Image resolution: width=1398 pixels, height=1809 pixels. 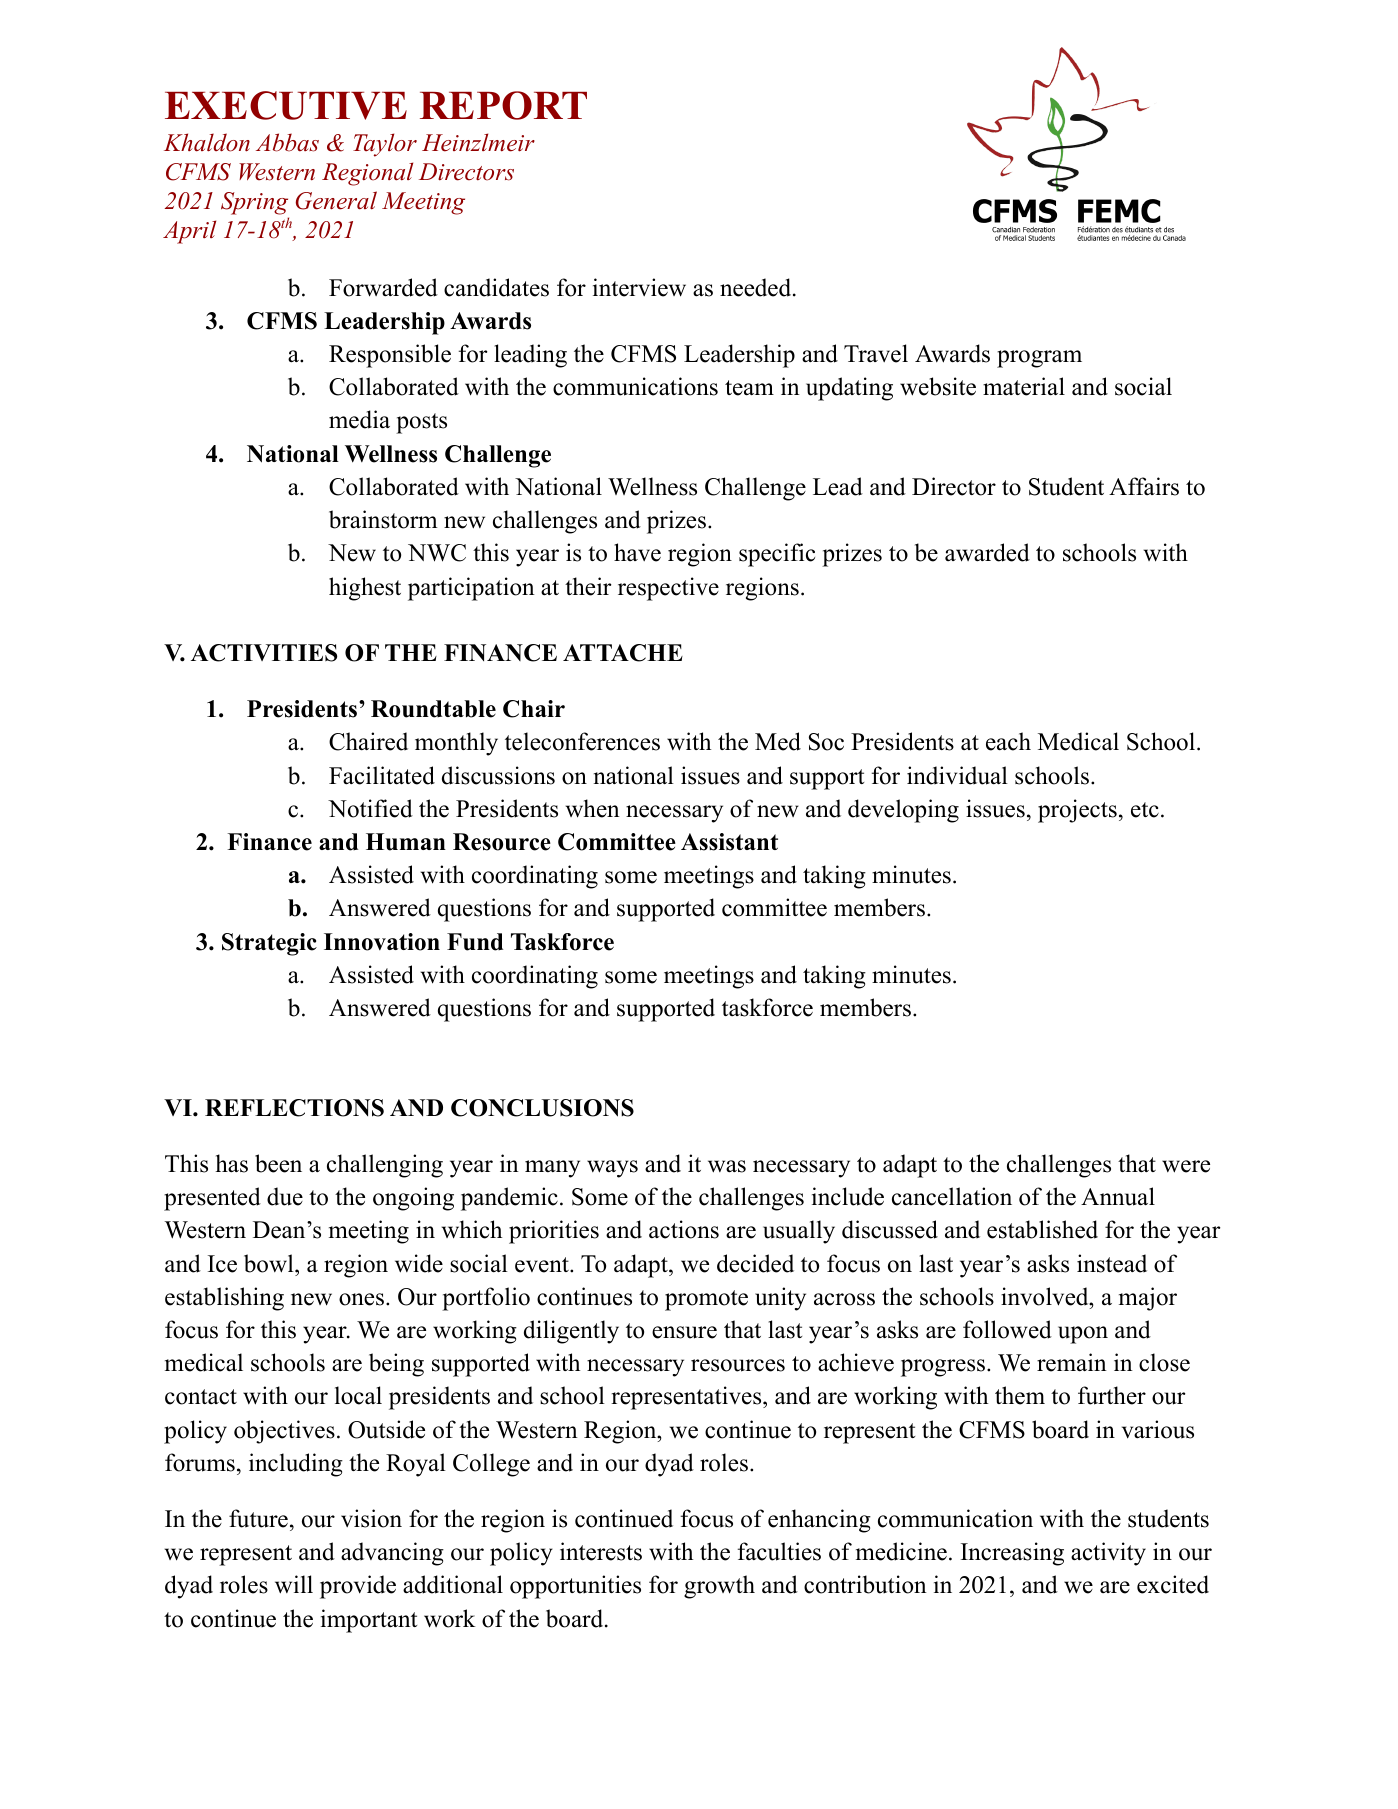 I want to click on program, so click(x=1039, y=359).
